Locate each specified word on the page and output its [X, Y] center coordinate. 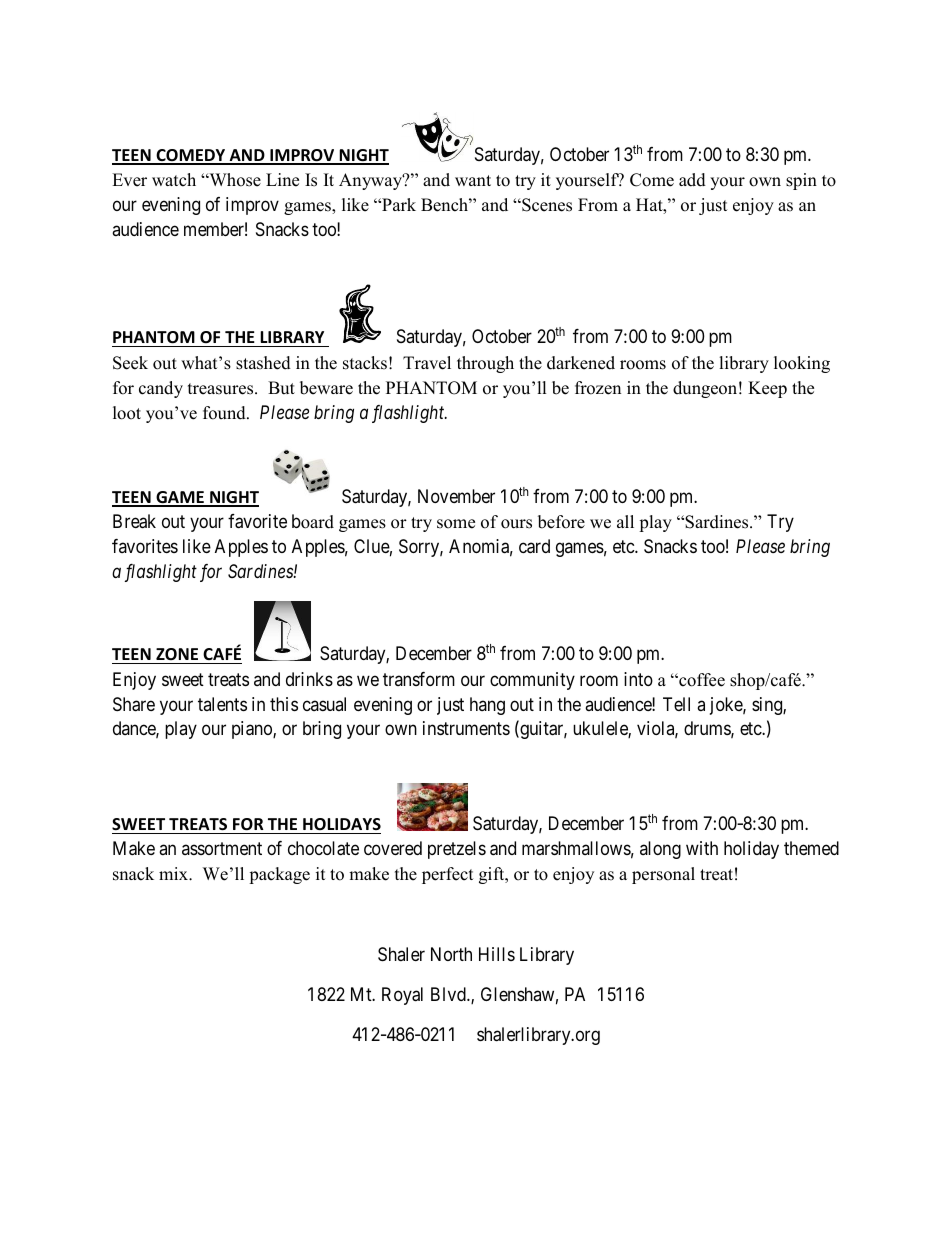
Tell [676, 704]
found [225, 413]
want [473, 180]
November [456, 496]
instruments [466, 728]
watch [174, 180]
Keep [767, 389]
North [451, 954]
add [692, 180]
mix [174, 873]
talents [222, 704]
